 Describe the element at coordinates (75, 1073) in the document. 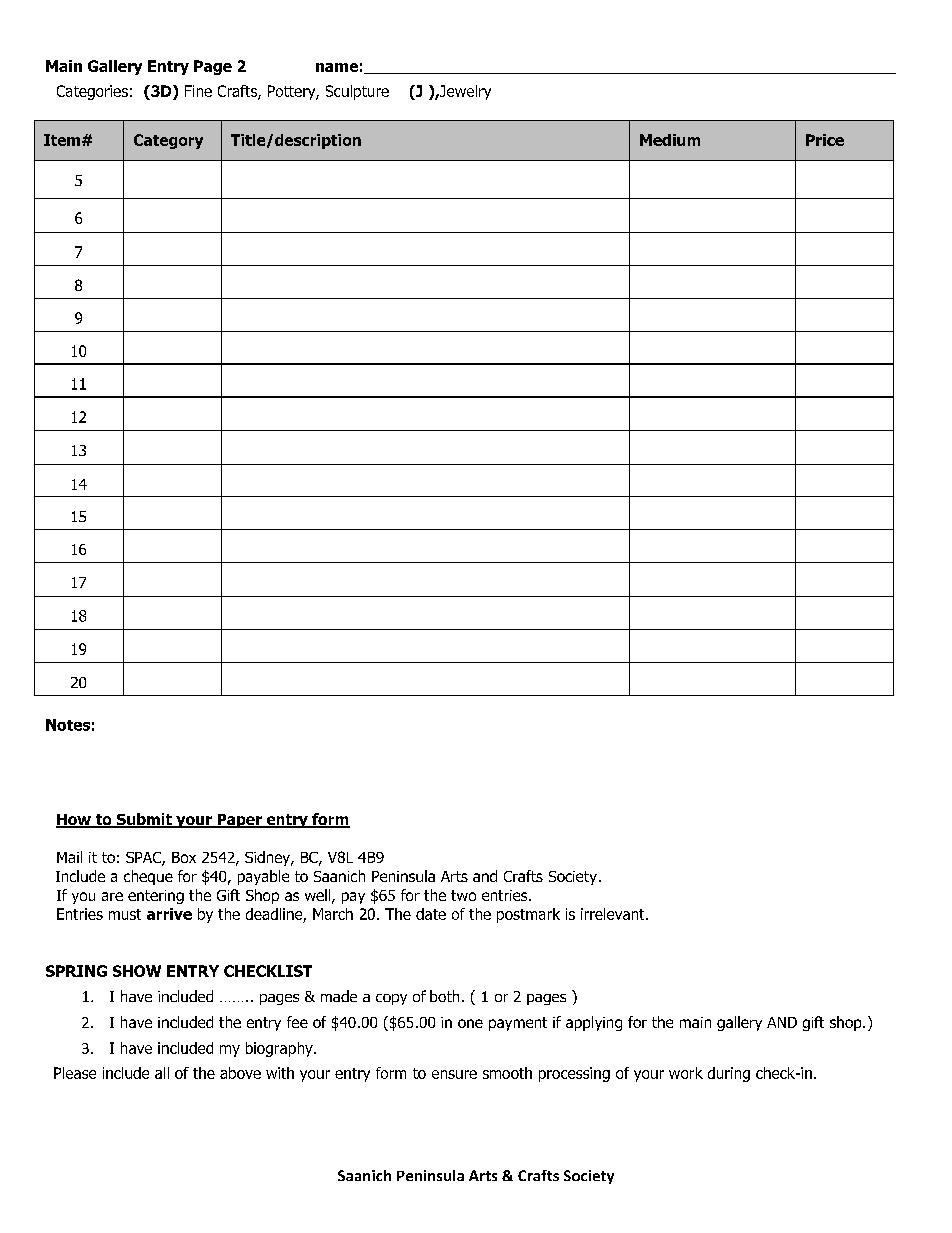

I see `Please` at that location.
